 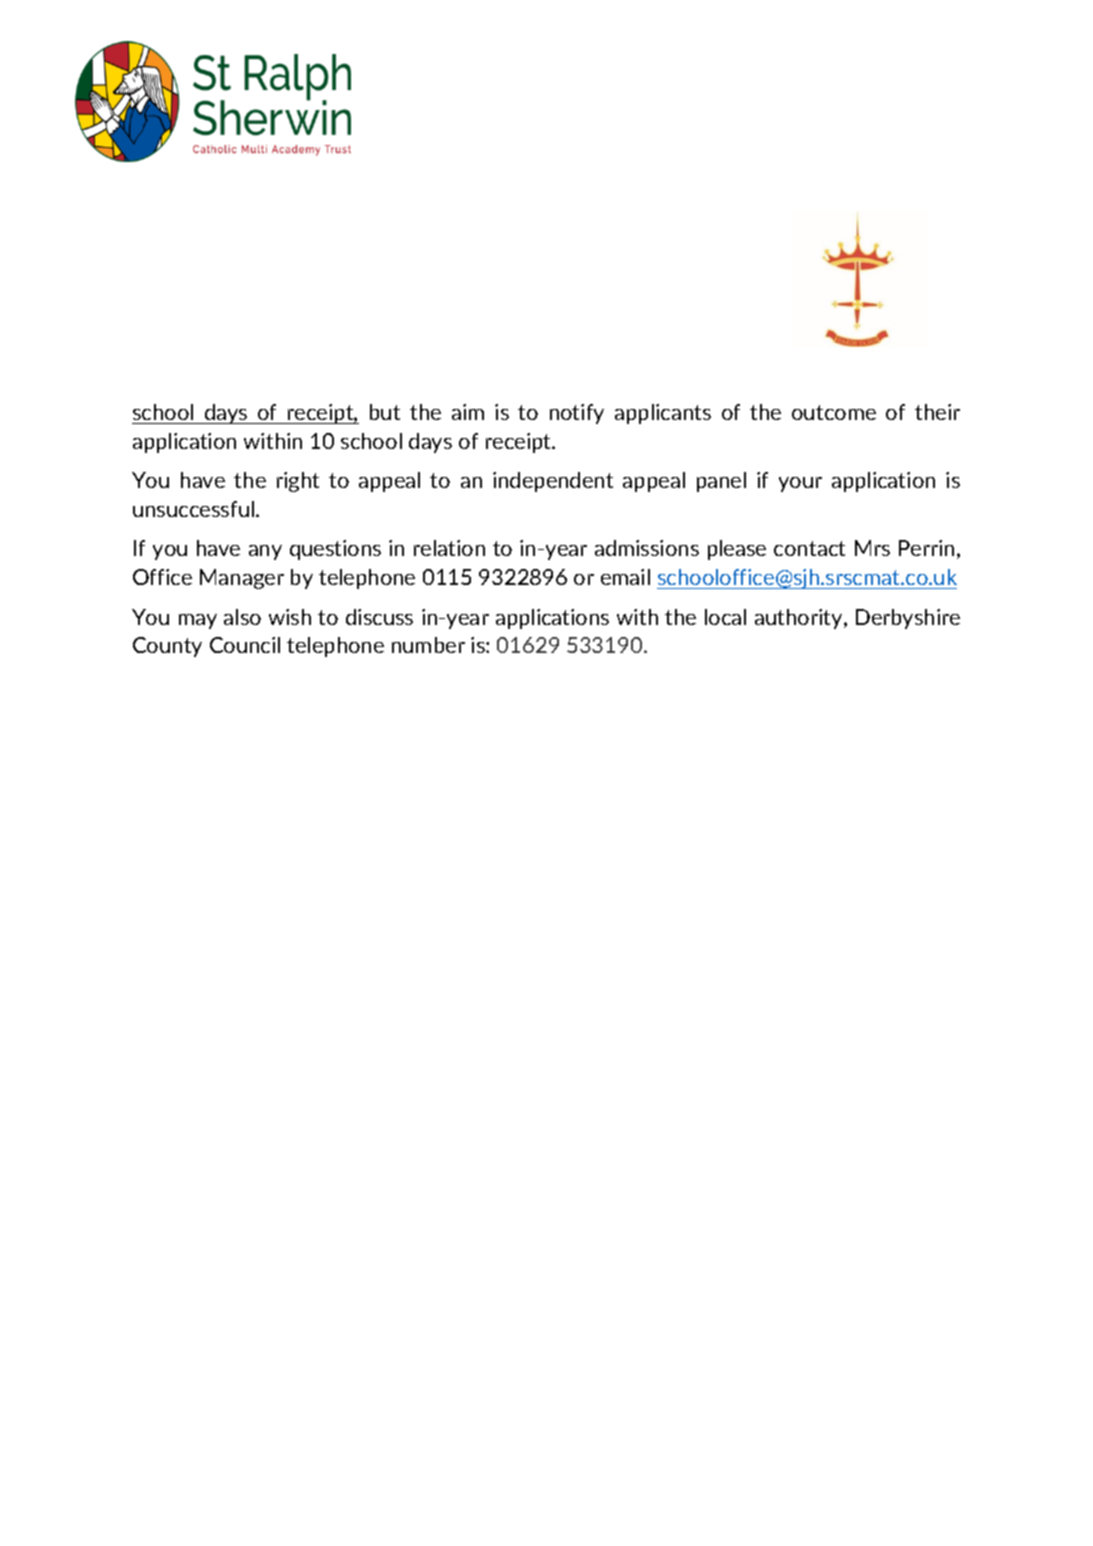 What do you see at coordinates (245, 645) in the page?
I see `Council` at bounding box center [245, 645].
